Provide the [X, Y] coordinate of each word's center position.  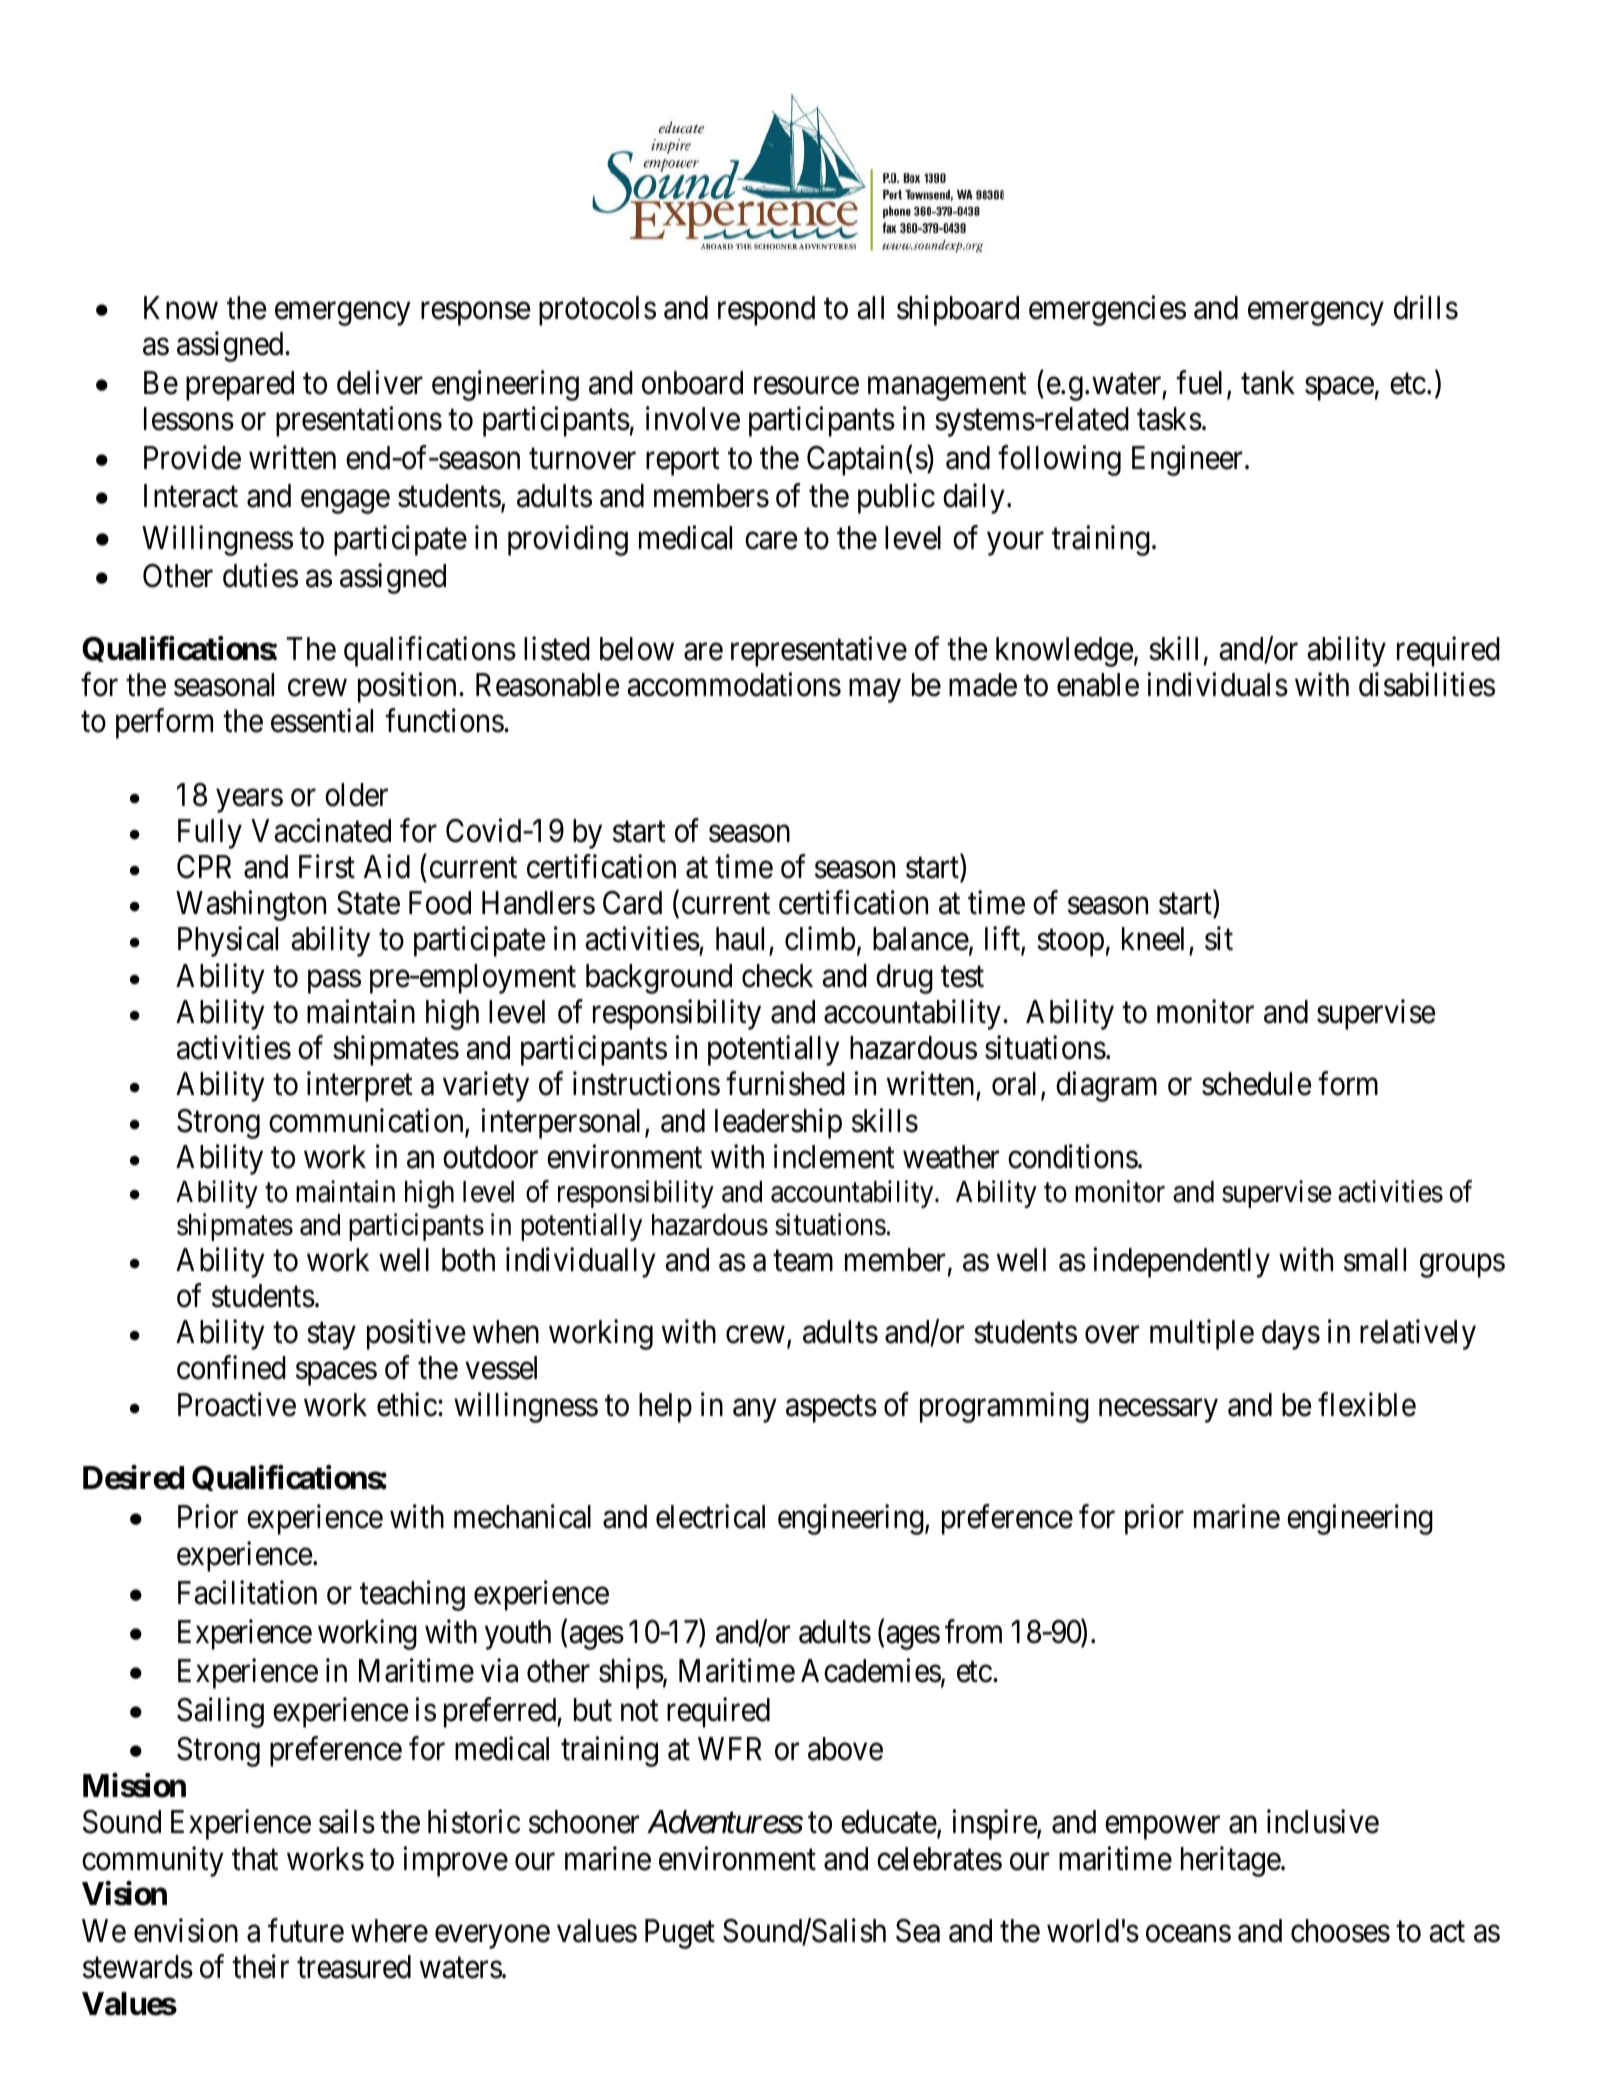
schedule [1257, 1084]
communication [367, 1121]
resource [806, 386]
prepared [240, 386]
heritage [1231, 1861]
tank [1268, 383]
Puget [680, 1934]
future [306, 1931]
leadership [778, 1123]
